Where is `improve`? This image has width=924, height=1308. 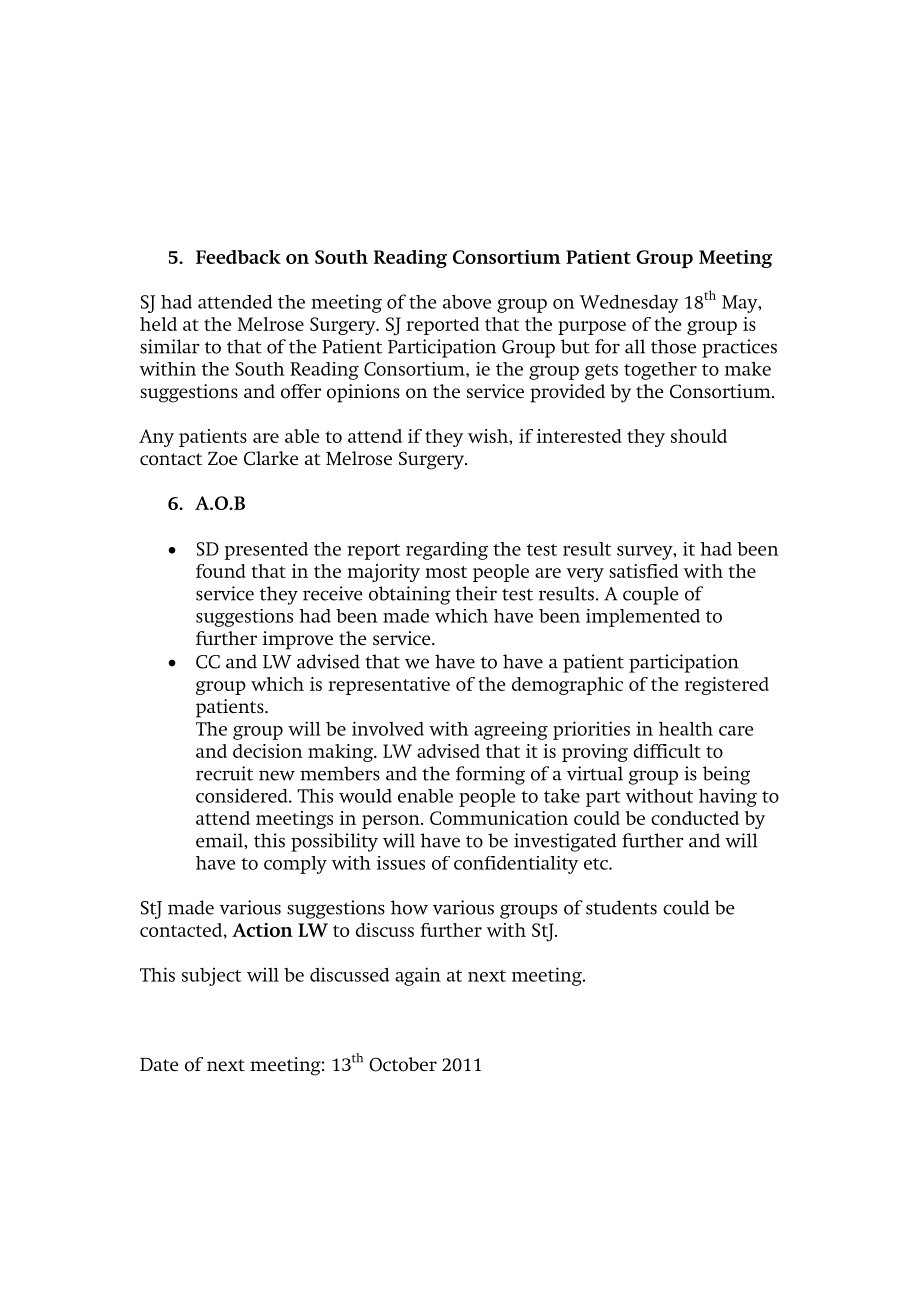
improve is located at coordinates (298, 640).
